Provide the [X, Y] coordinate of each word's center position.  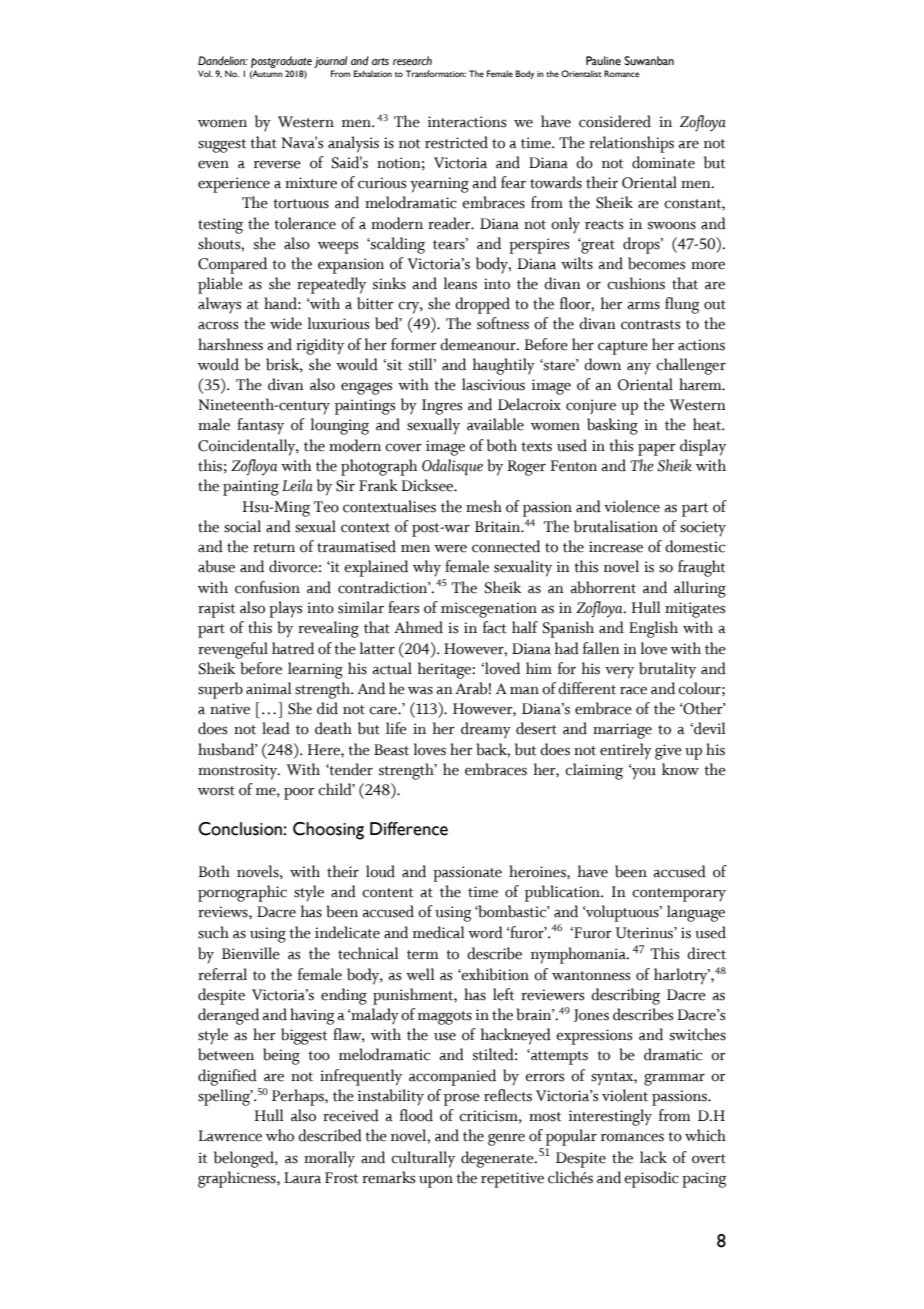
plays [285, 609]
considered [615, 121]
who [280, 1135]
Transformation [436, 73]
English [653, 629]
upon [436, 1181]
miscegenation [489, 610]
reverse [277, 164]
